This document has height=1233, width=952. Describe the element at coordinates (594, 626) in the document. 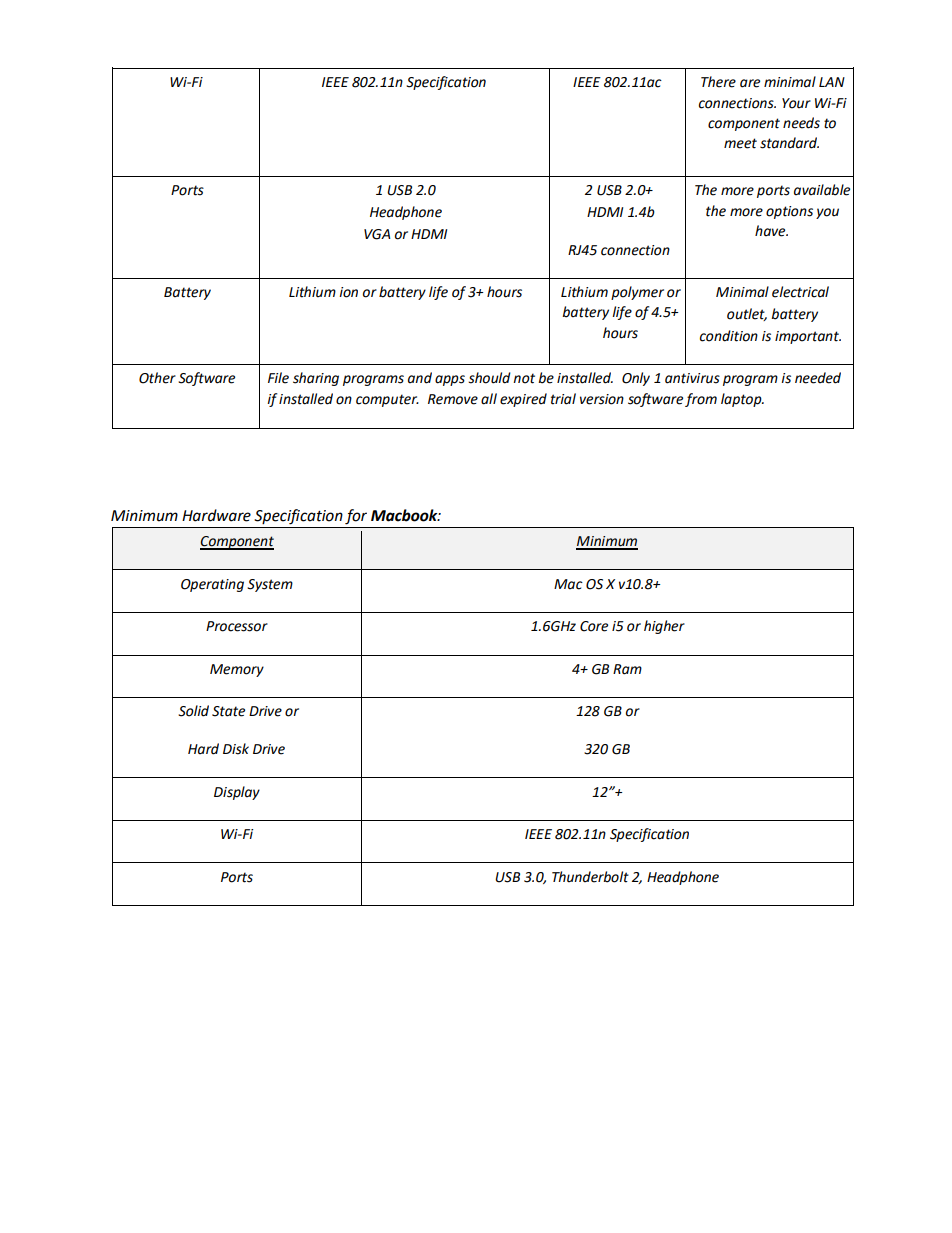

I see `Core` at that location.
